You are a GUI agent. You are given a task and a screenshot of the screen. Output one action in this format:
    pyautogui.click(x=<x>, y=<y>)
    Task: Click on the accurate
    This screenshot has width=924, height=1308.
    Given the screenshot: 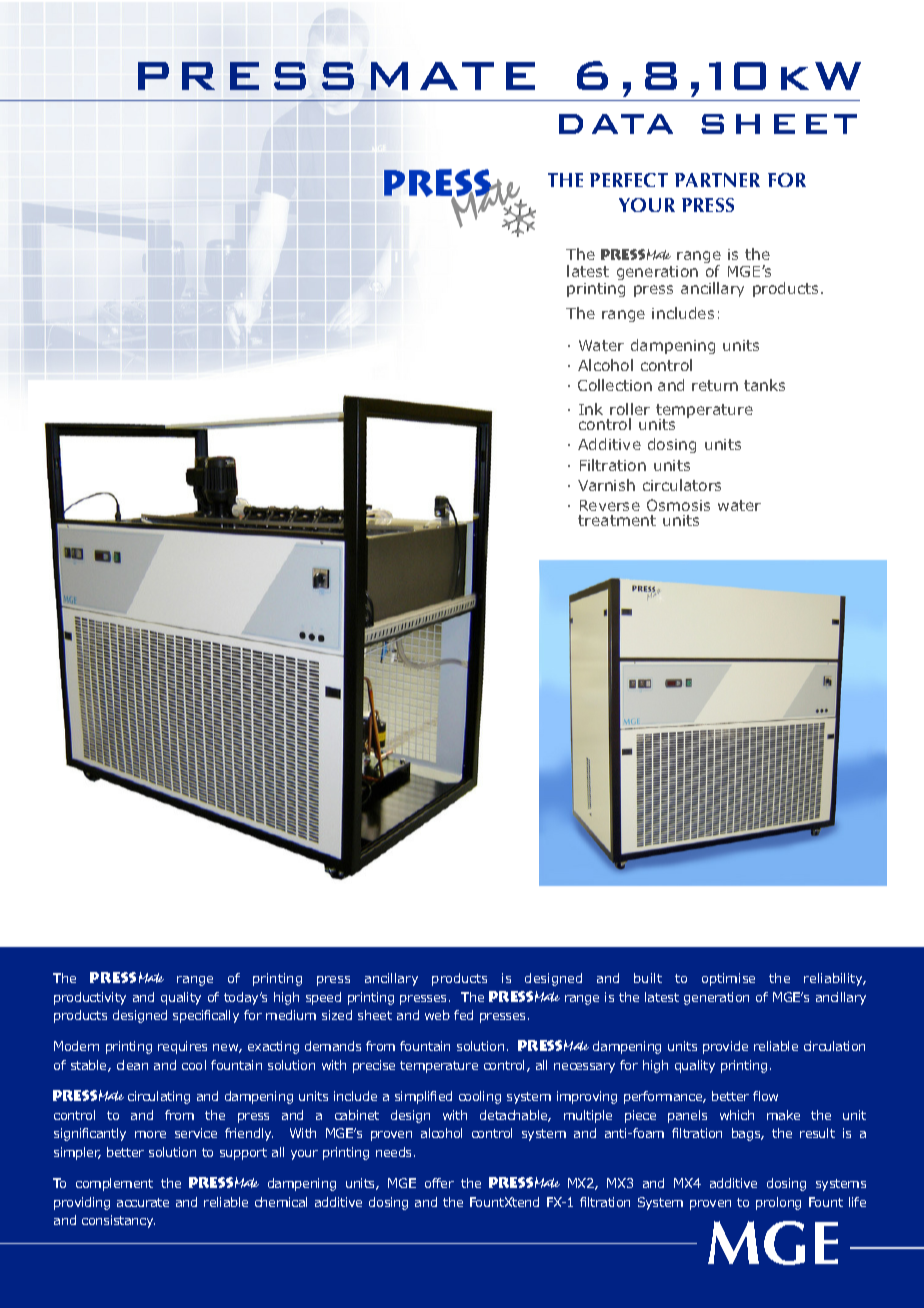 What is the action you would take?
    pyautogui.click(x=143, y=1202)
